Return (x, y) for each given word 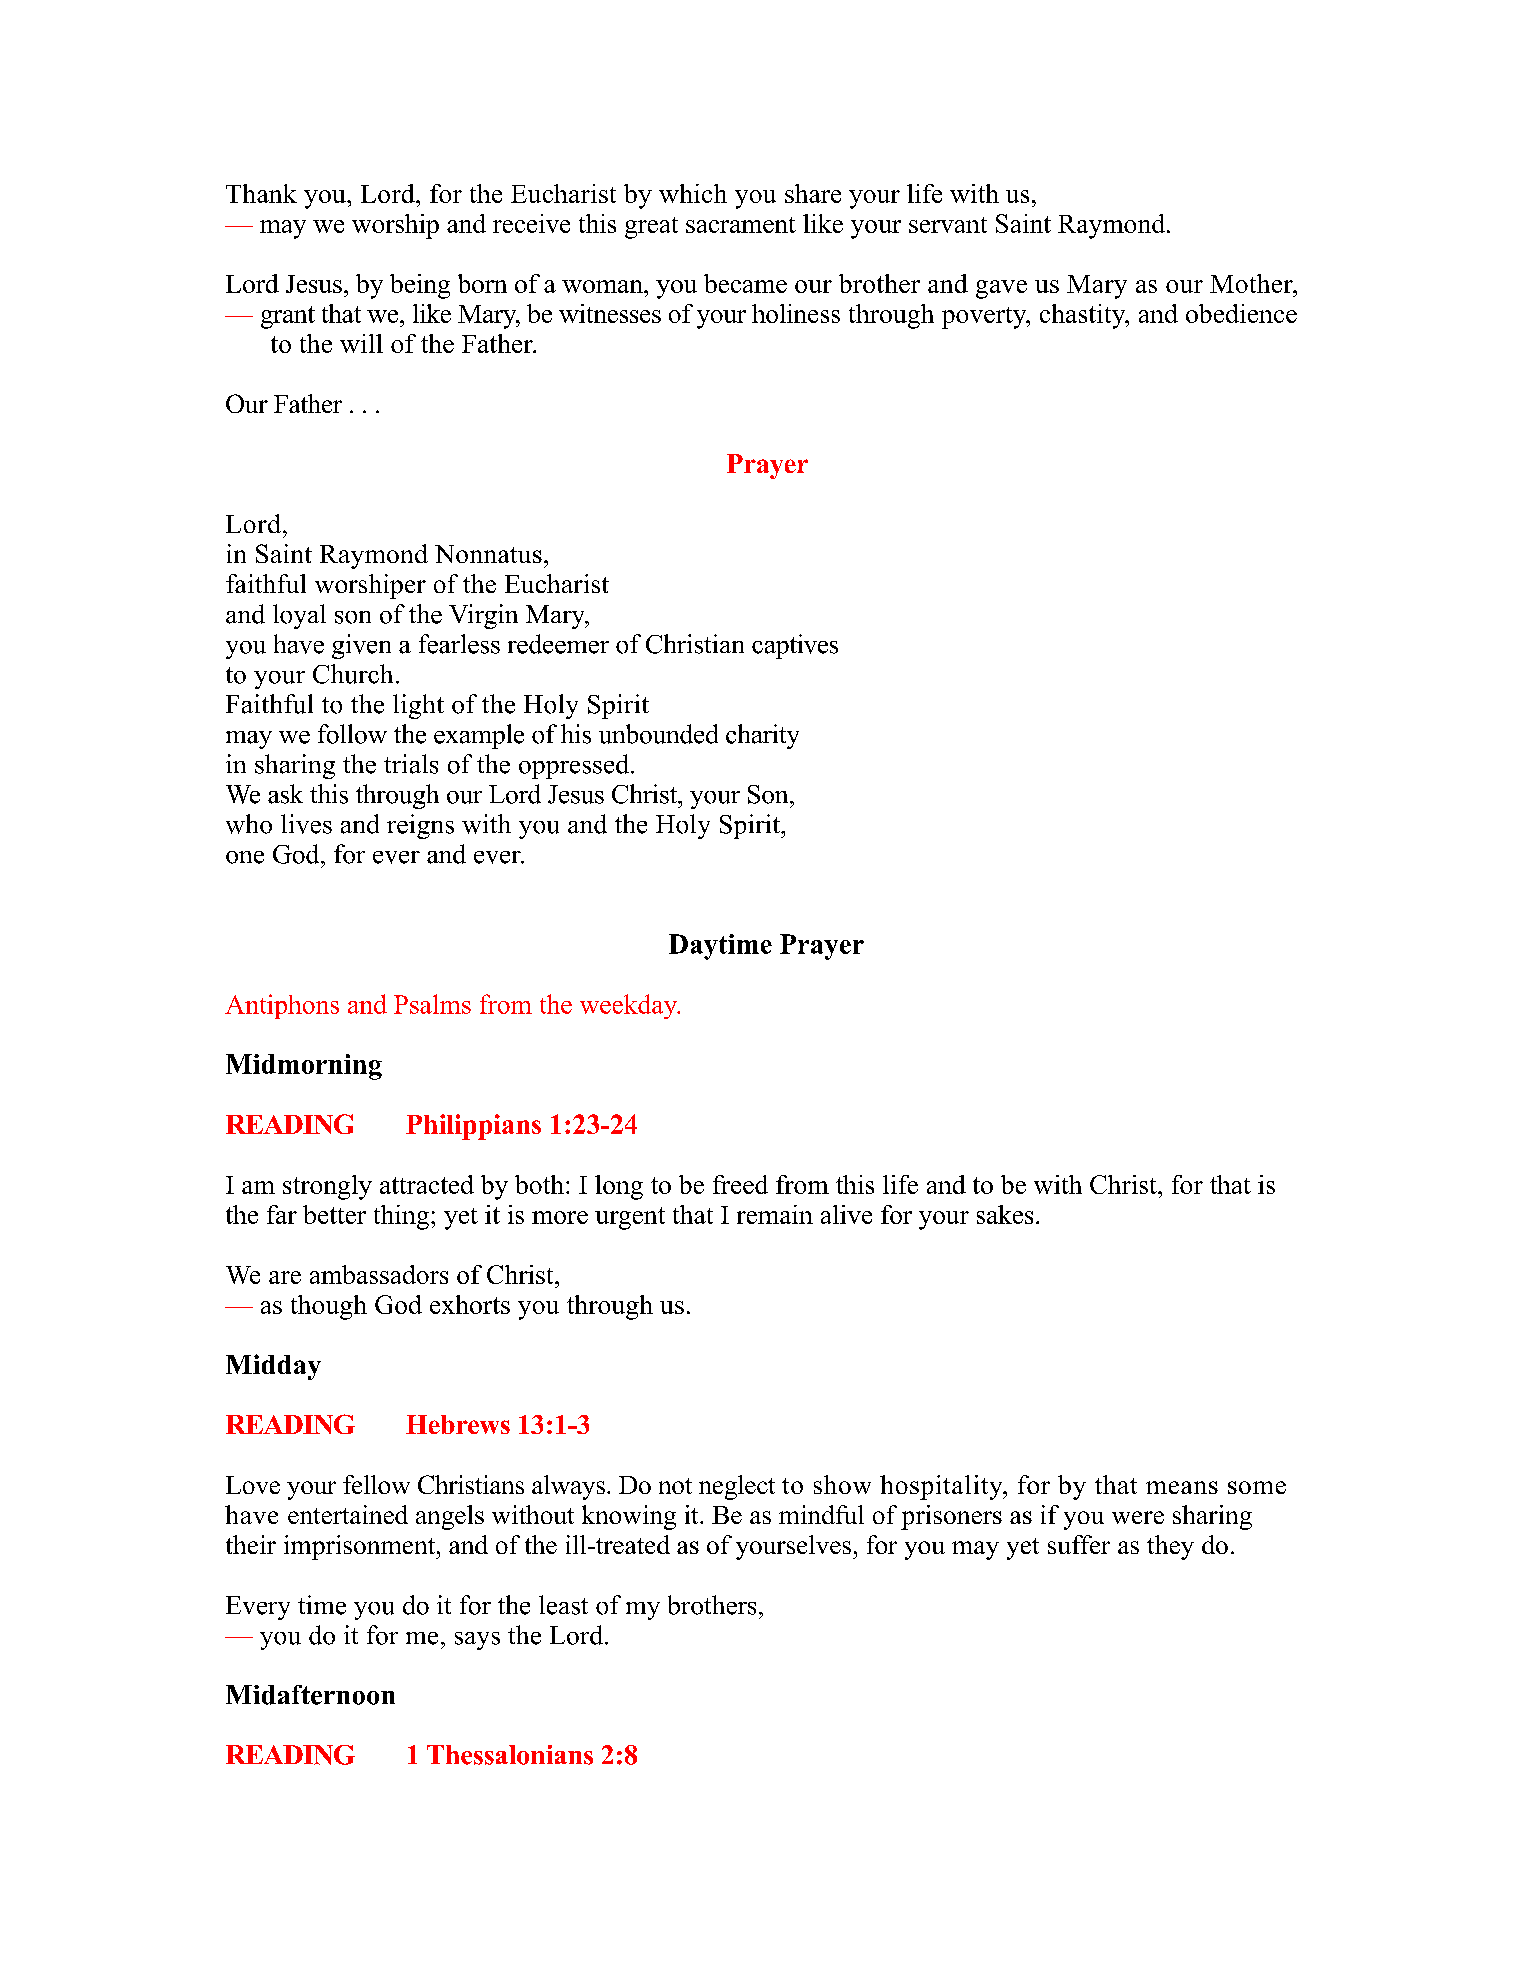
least (563, 1605)
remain (775, 1214)
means (1182, 1487)
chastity (1084, 316)
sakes (1005, 1214)
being (420, 286)
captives (795, 646)
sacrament (741, 225)
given (361, 646)
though (329, 1307)
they (1170, 1547)
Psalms (432, 1004)
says (477, 1641)
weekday (630, 1006)
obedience (1241, 313)
